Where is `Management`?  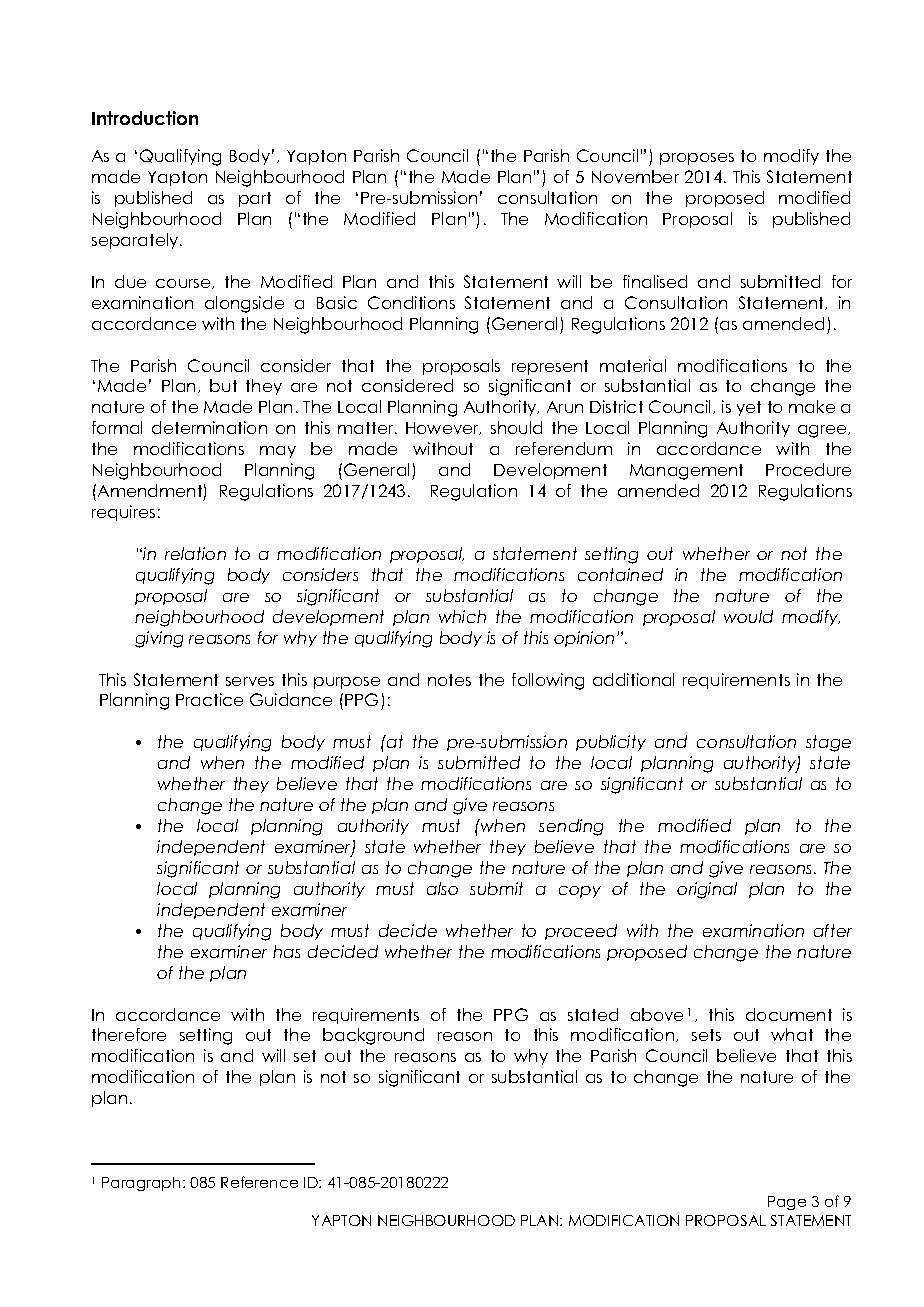 Management is located at coordinates (686, 472).
